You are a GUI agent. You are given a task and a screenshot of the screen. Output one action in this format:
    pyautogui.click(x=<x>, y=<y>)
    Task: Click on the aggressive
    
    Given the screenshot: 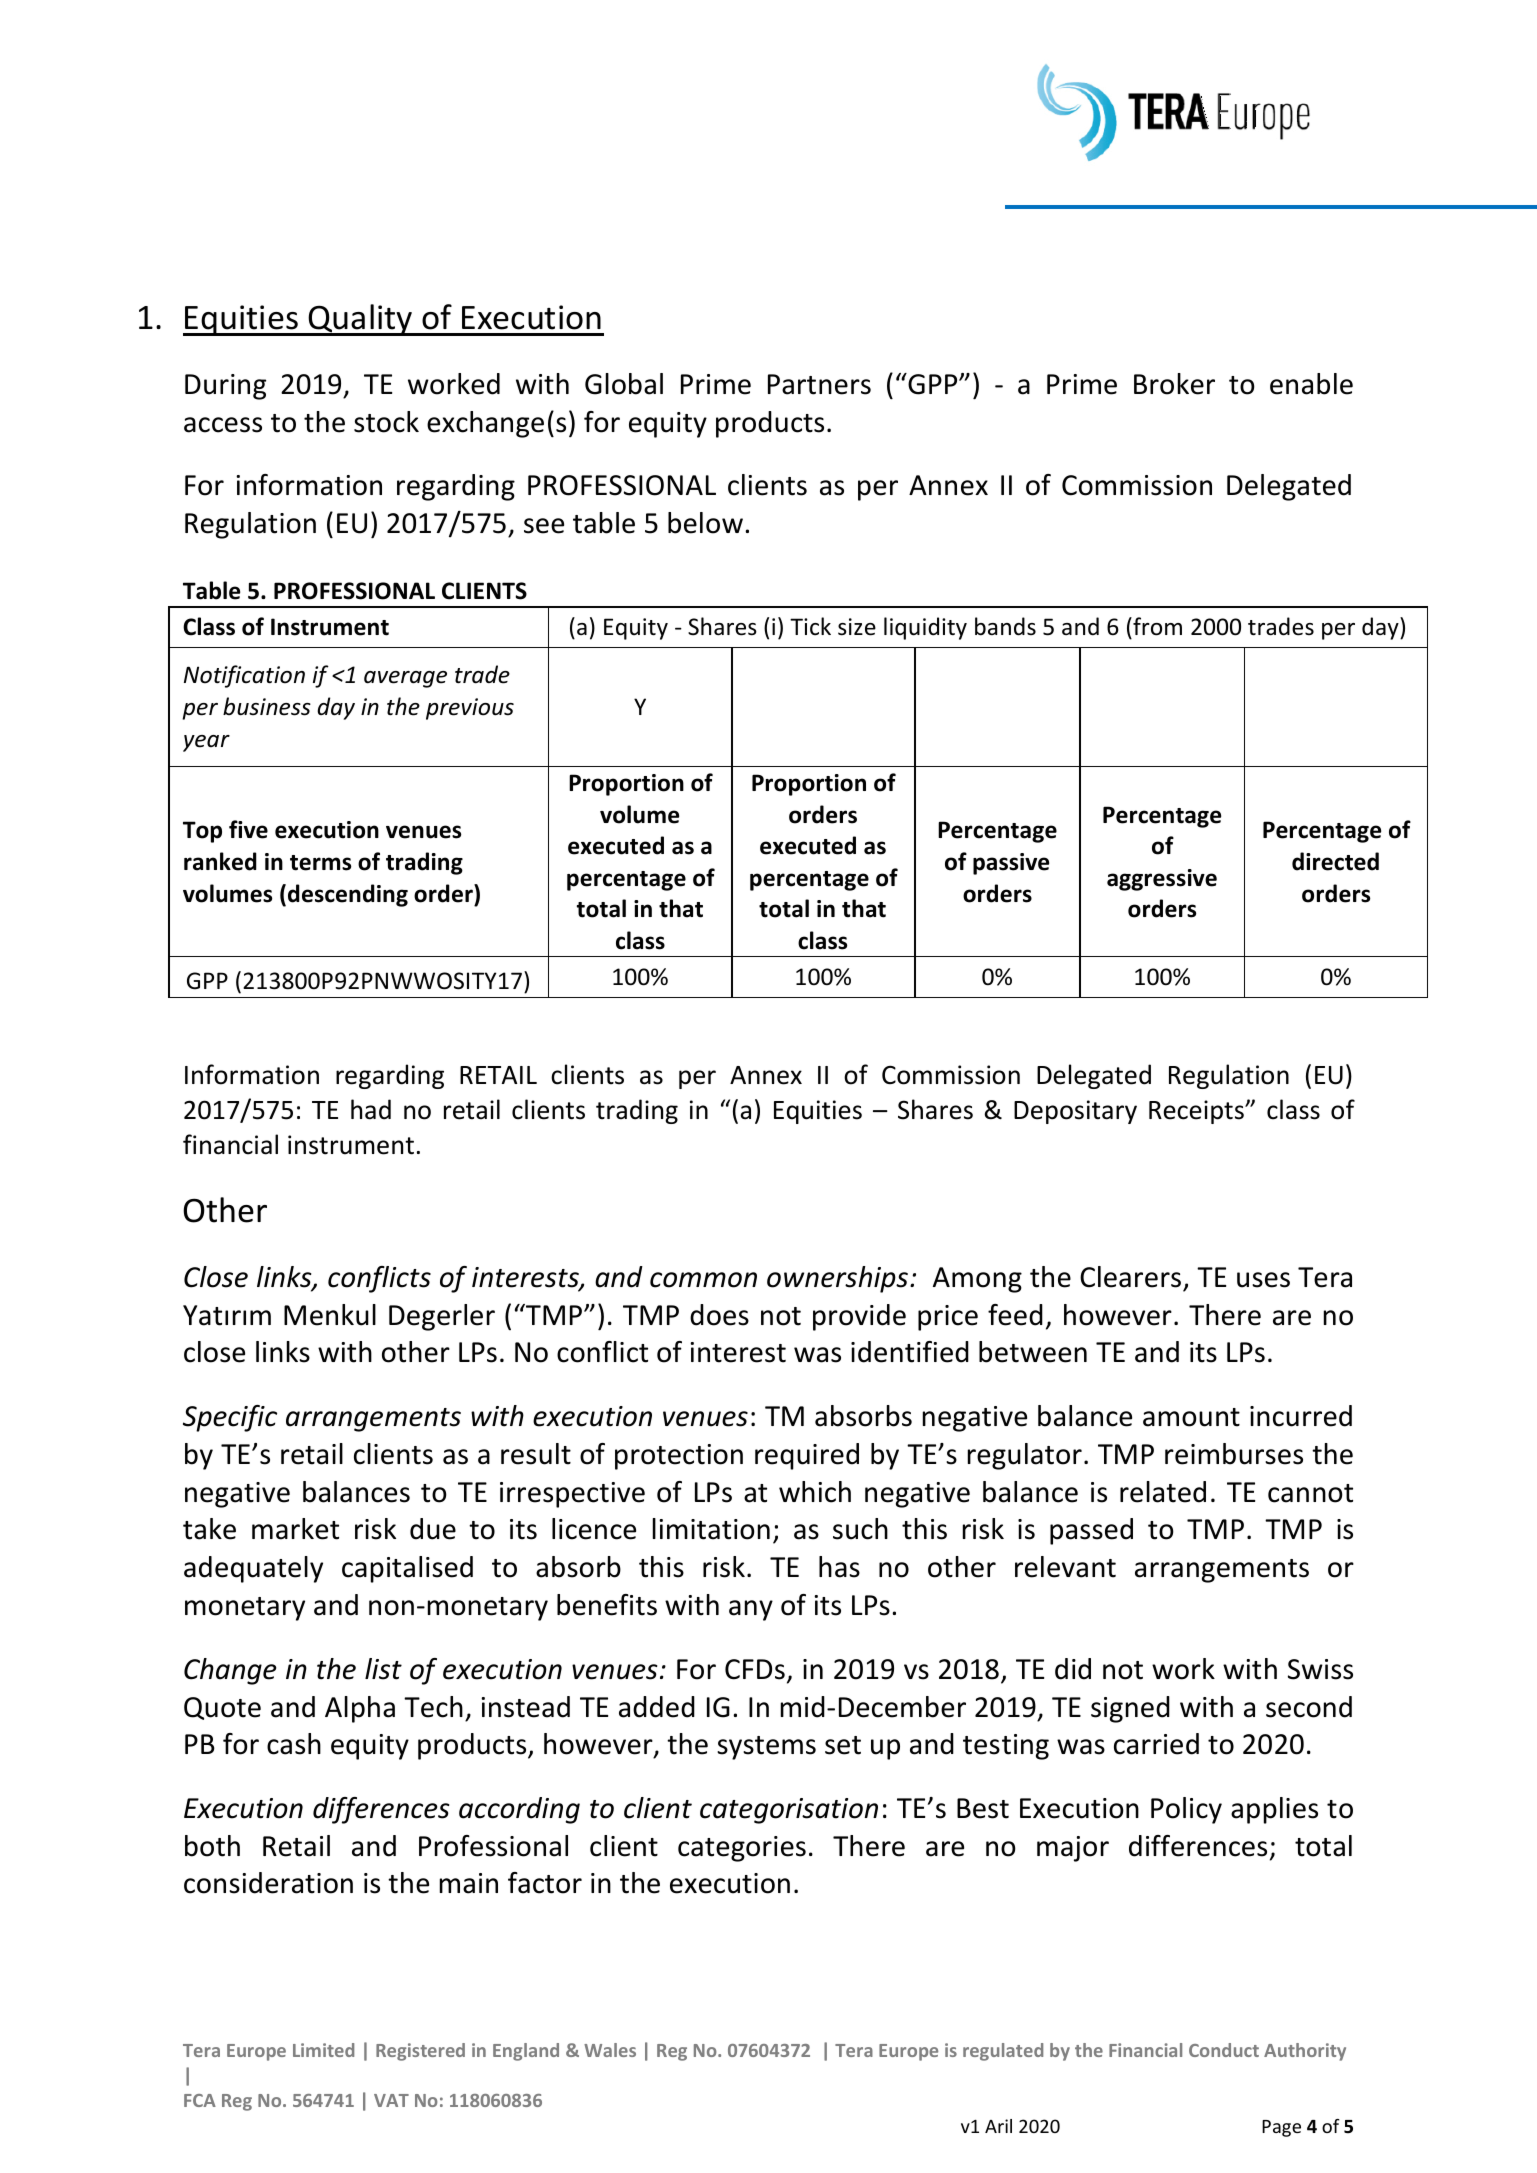 What is the action you would take?
    pyautogui.click(x=1162, y=880)
